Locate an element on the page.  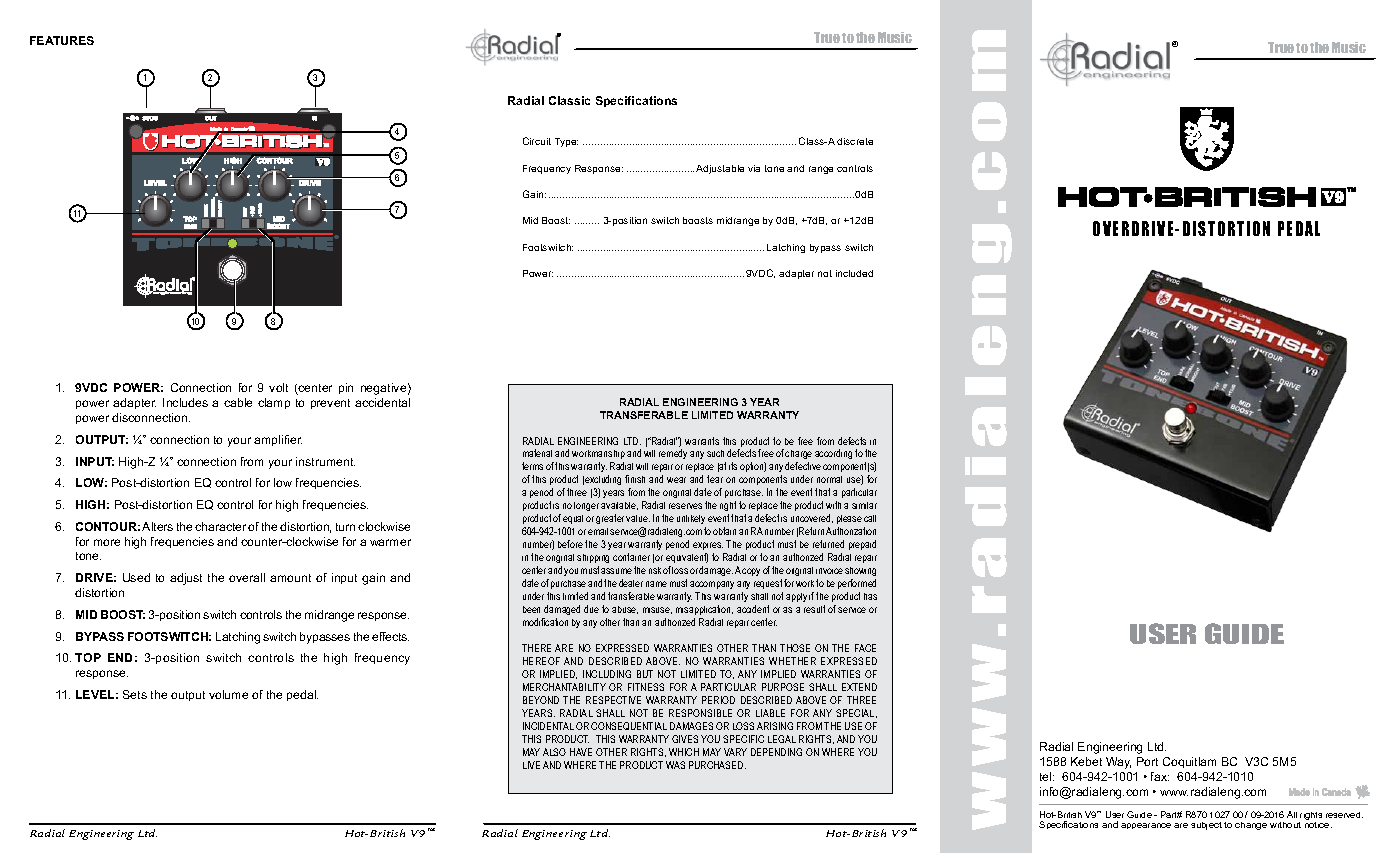
warrants is located at coordinates (702, 441).
